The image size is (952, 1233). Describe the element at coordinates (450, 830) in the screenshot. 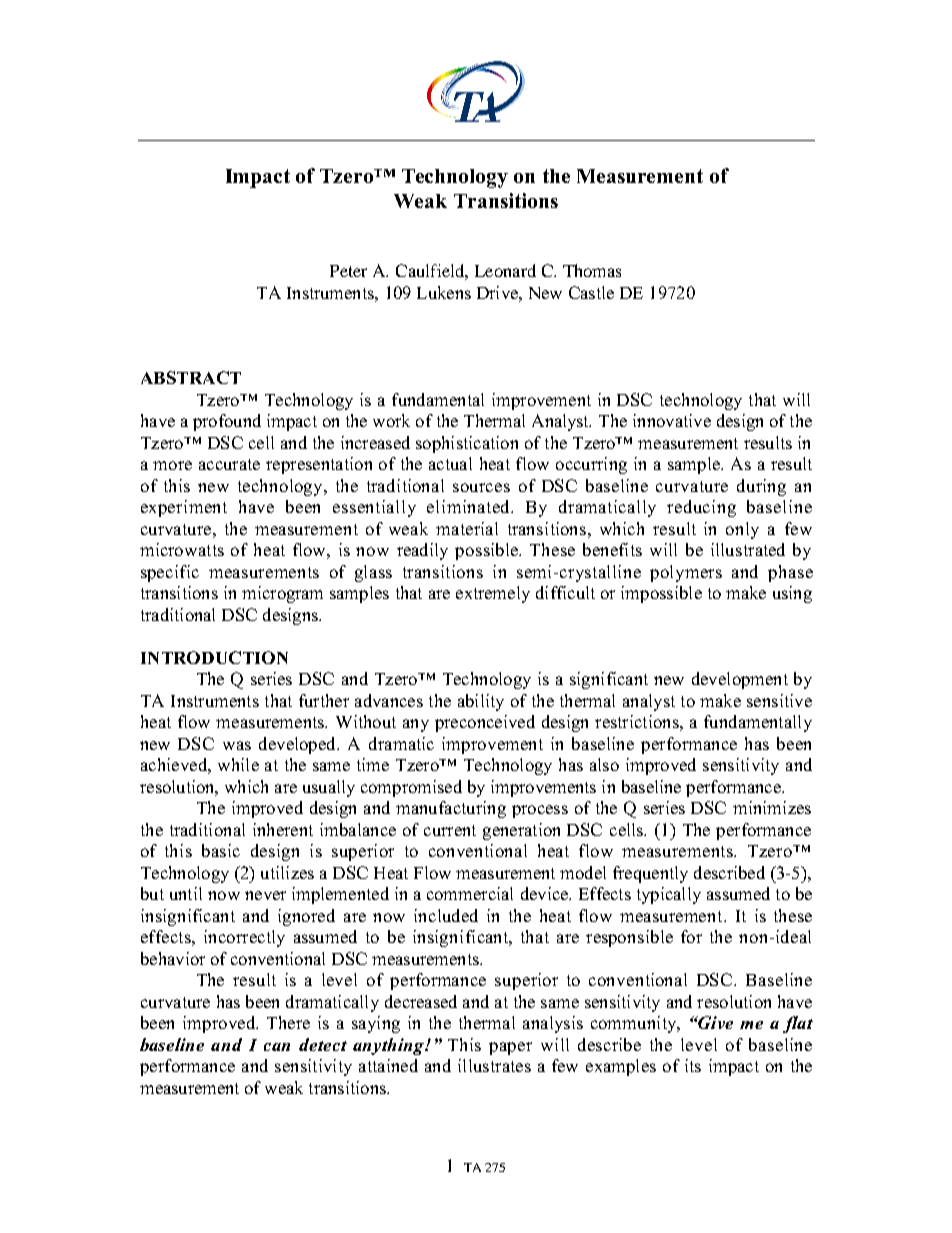

I see `current` at that location.
